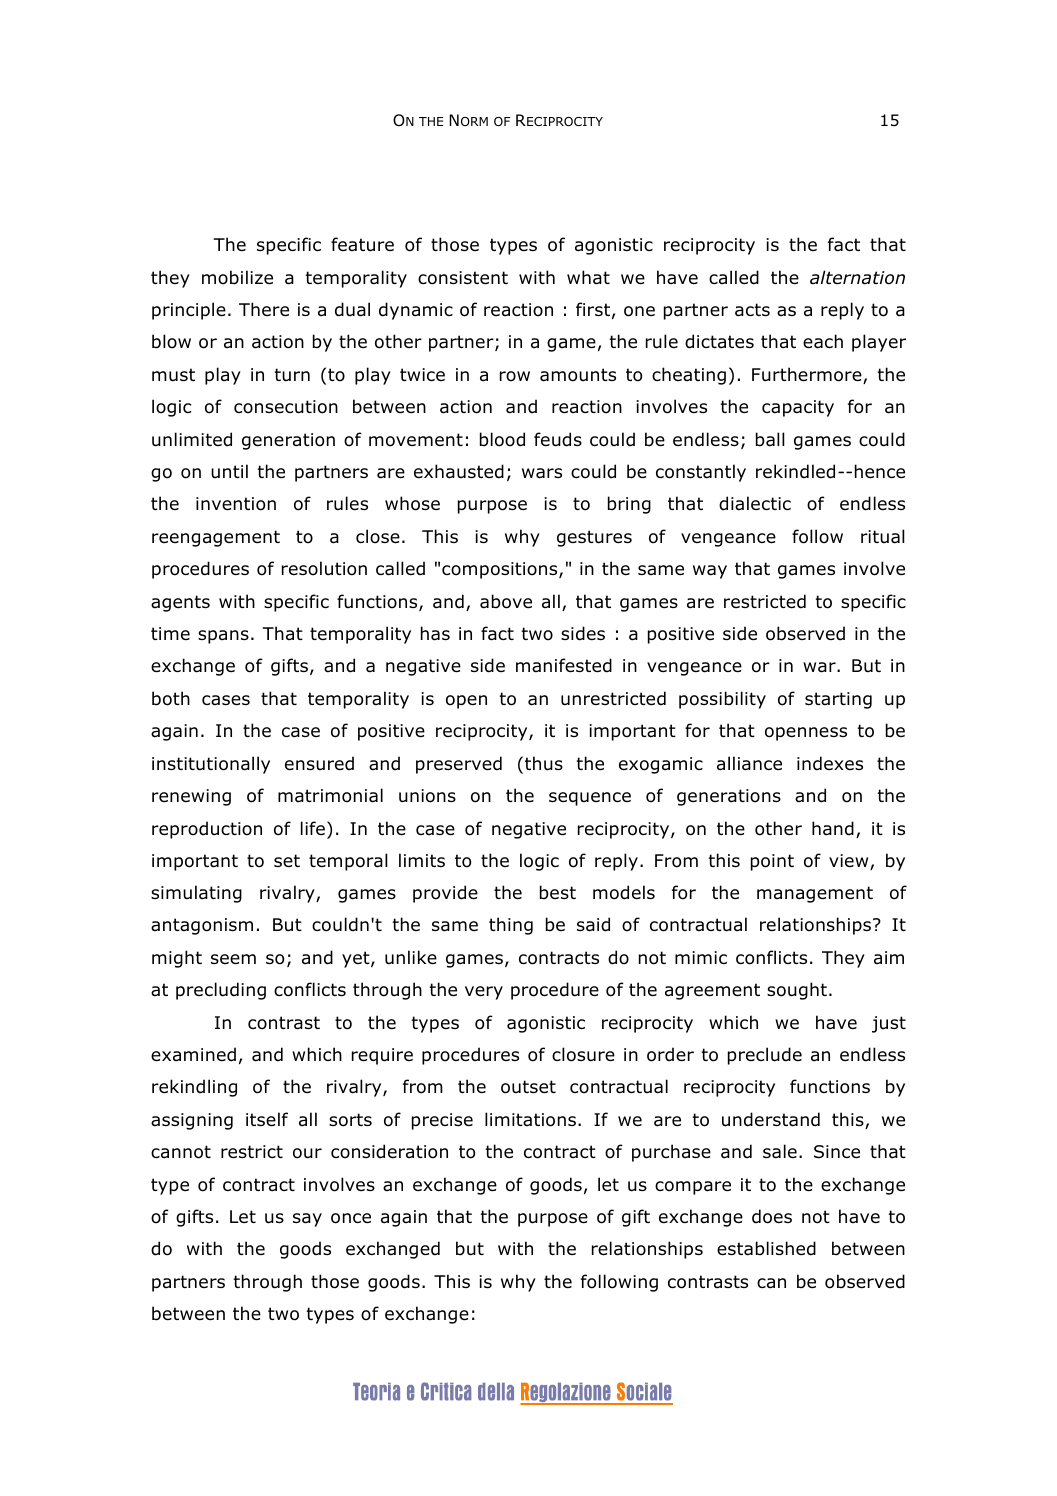 Image resolution: width=1057 pixels, height=1496 pixels. What do you see at coordinates (307, 1220) in the image?
I see `say` at bounding box center [307, 1220].
